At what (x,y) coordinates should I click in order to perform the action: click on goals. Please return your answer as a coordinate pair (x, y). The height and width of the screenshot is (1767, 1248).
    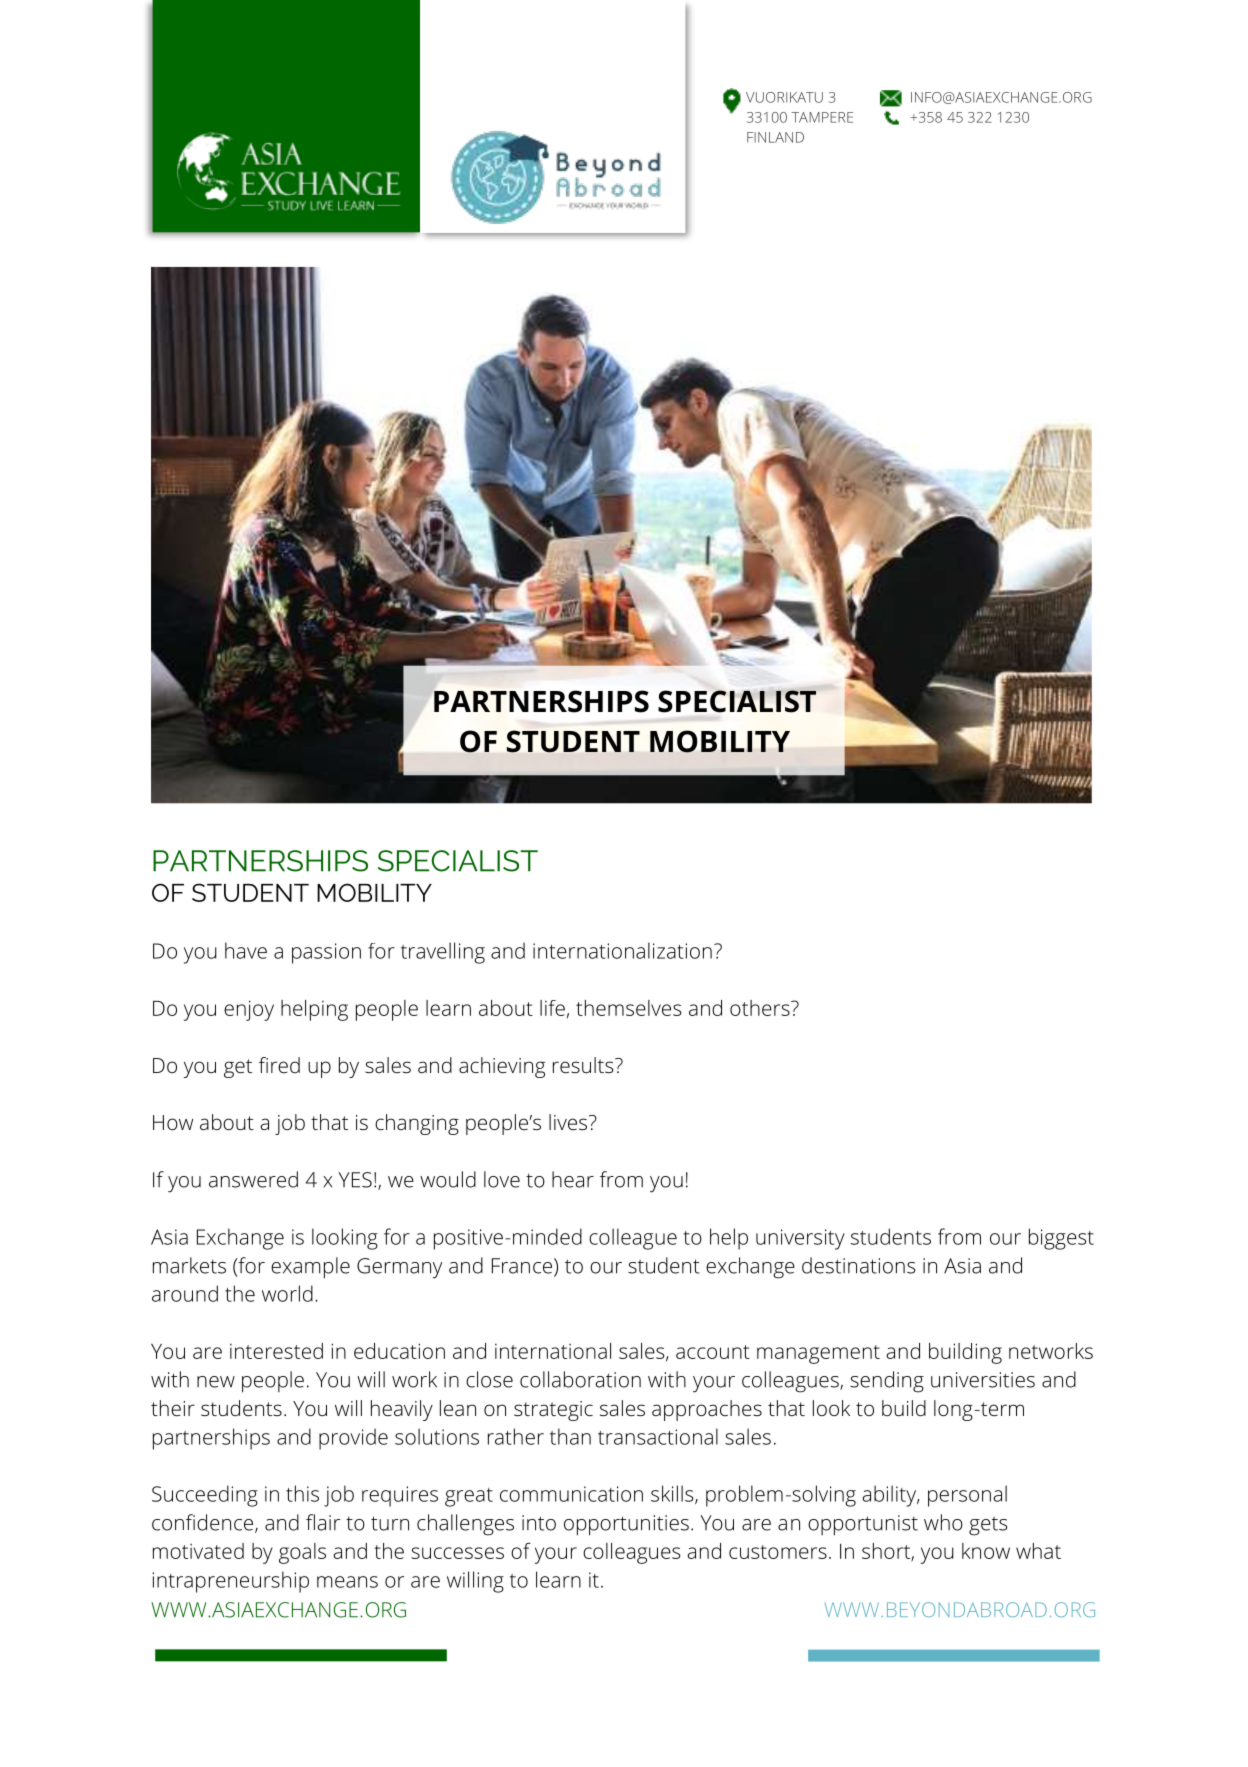
    Looking at the image, I should click on (302, 1553).
